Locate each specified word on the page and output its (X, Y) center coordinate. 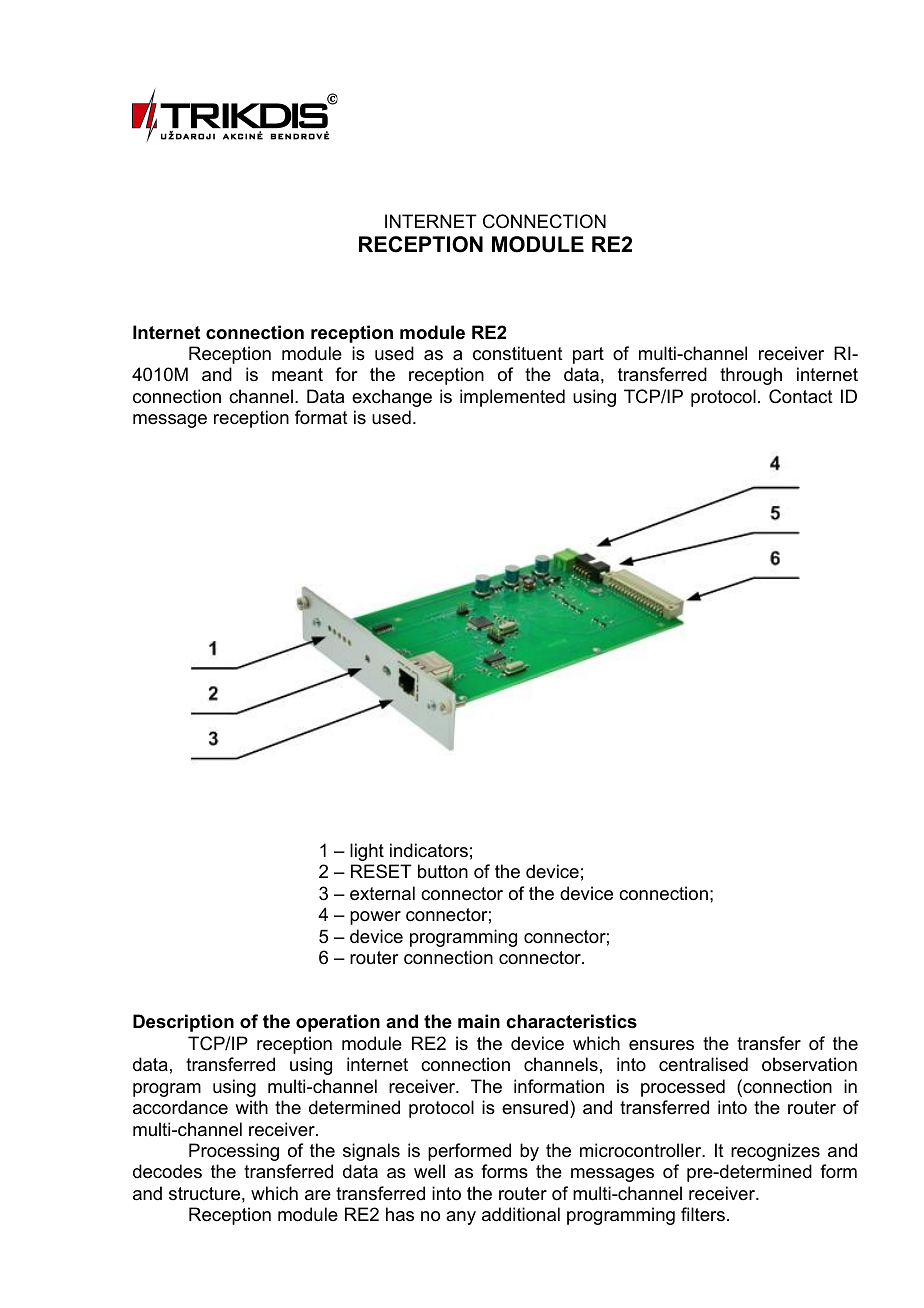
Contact (801, 396)
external (382, 893)
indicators (429, 850)
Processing (234, 1152)
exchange (392, 398)
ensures (661, 1045)
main (479, 1021)
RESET (381, 871)
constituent (518, 353)
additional (521, 1214)
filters (703, 1214)
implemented (512, 398)
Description (183, 1023)
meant (297, 375)
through (751, 376)
